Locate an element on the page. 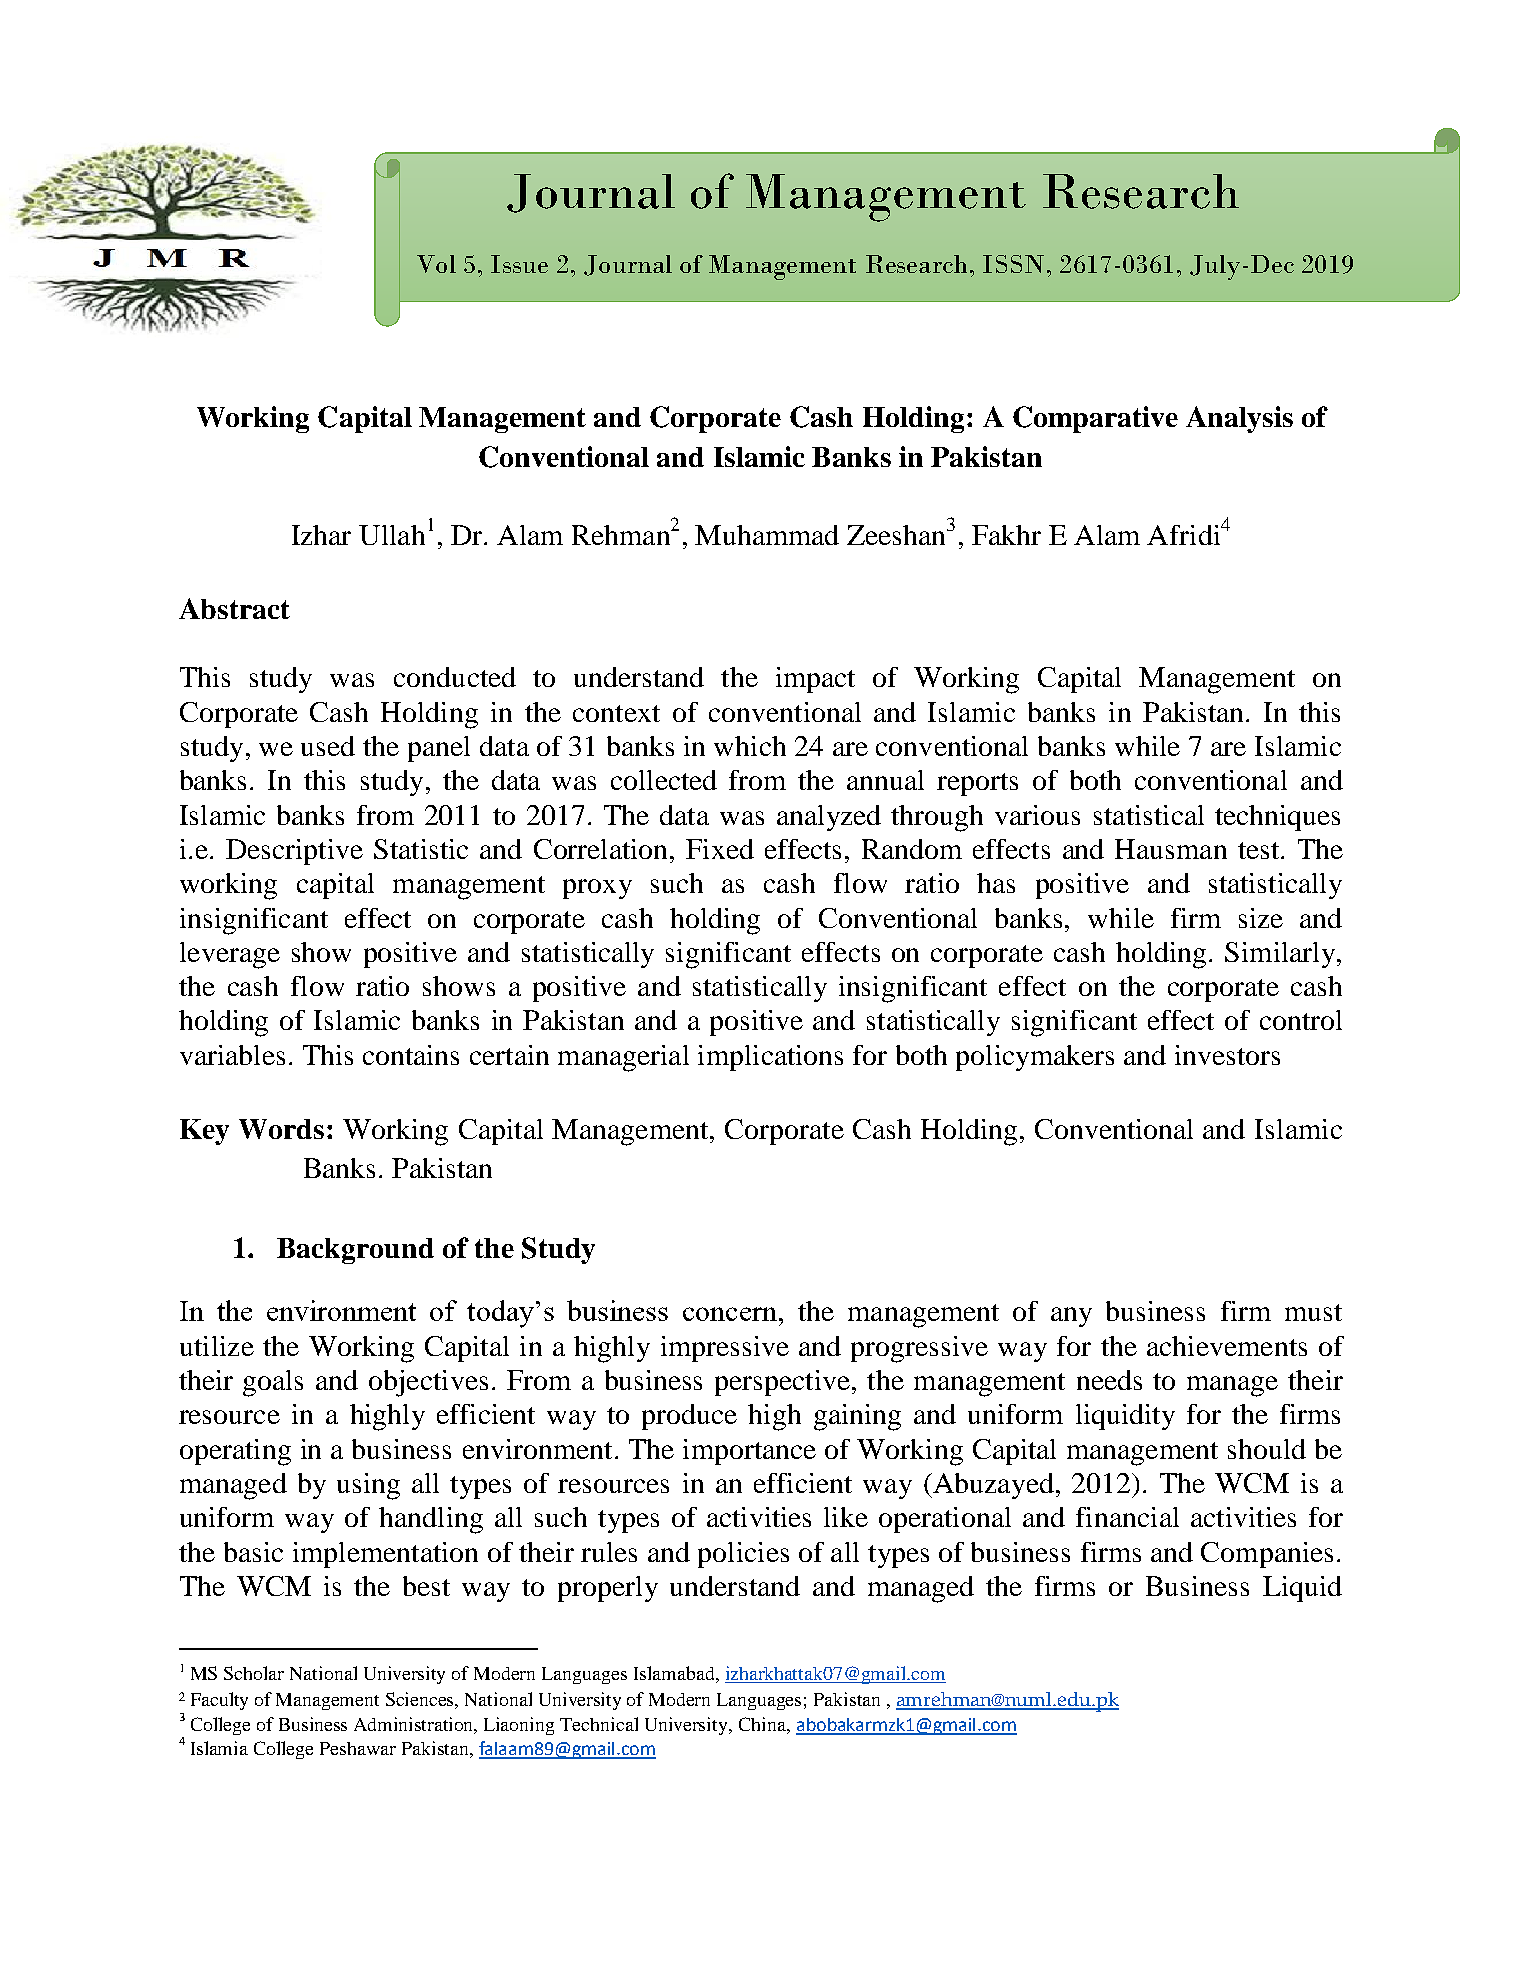 The height and width of the document is (1970, 1522). used is located at coordinates (328, 746).
